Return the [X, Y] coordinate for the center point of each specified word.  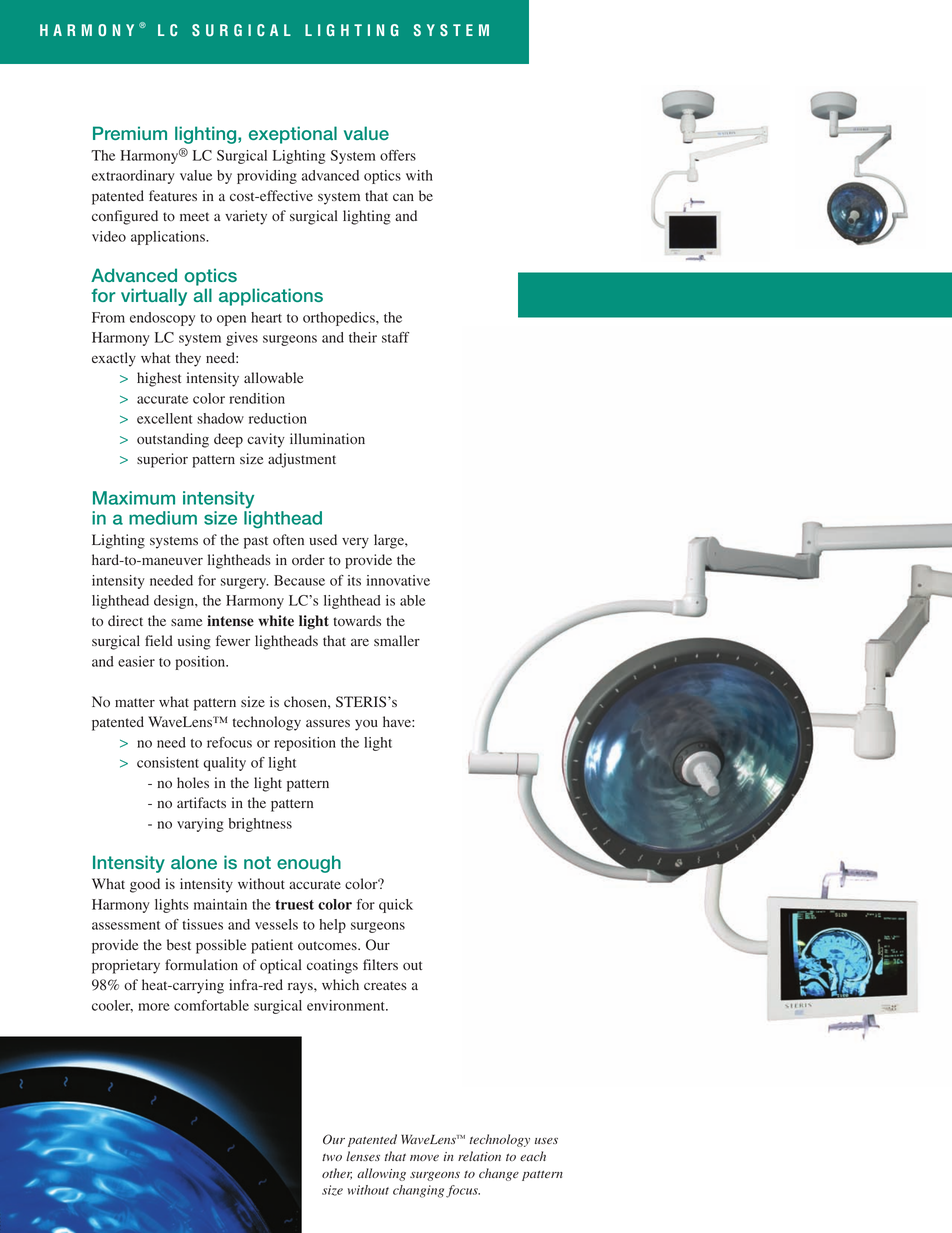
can [403, 197]
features [173, 195]
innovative [398, 580]
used [323, 539]
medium [163, 518]
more [154, 1007]
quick [396, 906]
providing [267, 177]
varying [200, 825]
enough [309, 864]
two [332, 1157]
